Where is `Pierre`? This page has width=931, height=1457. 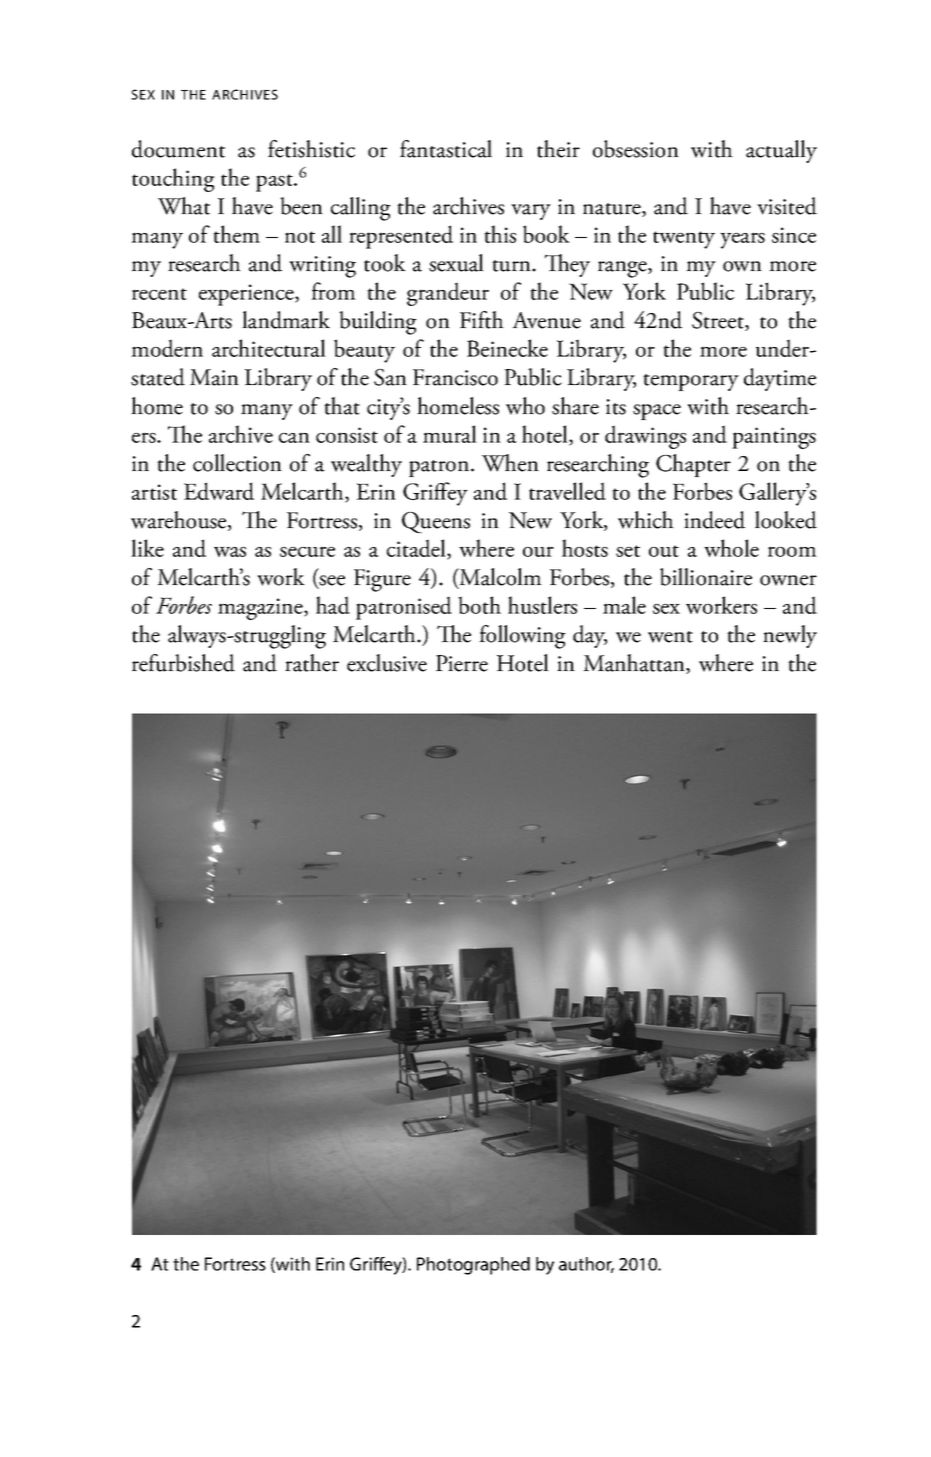 Pierre is located at coordinates (462, 663).
